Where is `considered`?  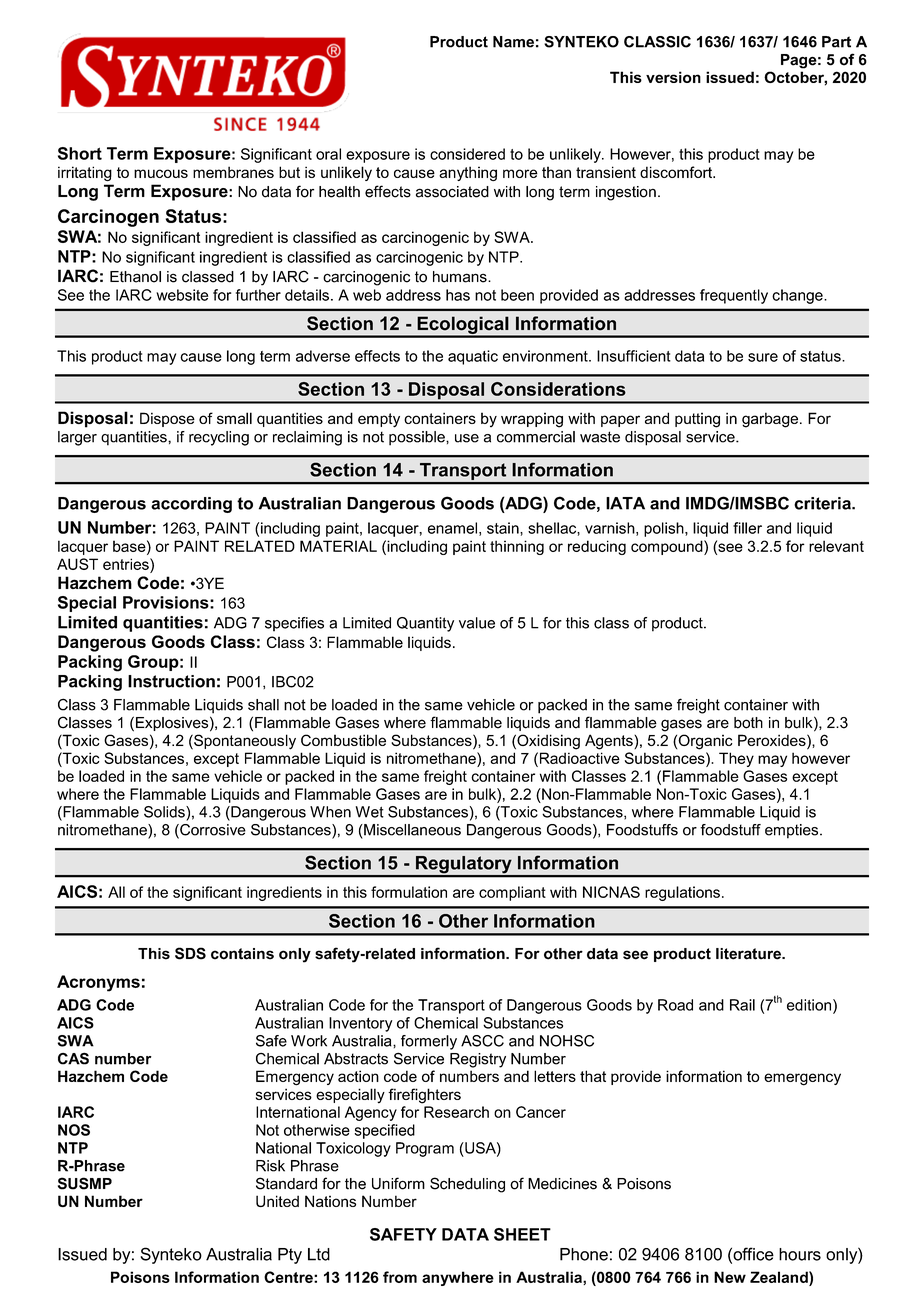 considered is located at coordinates (467, 154).
